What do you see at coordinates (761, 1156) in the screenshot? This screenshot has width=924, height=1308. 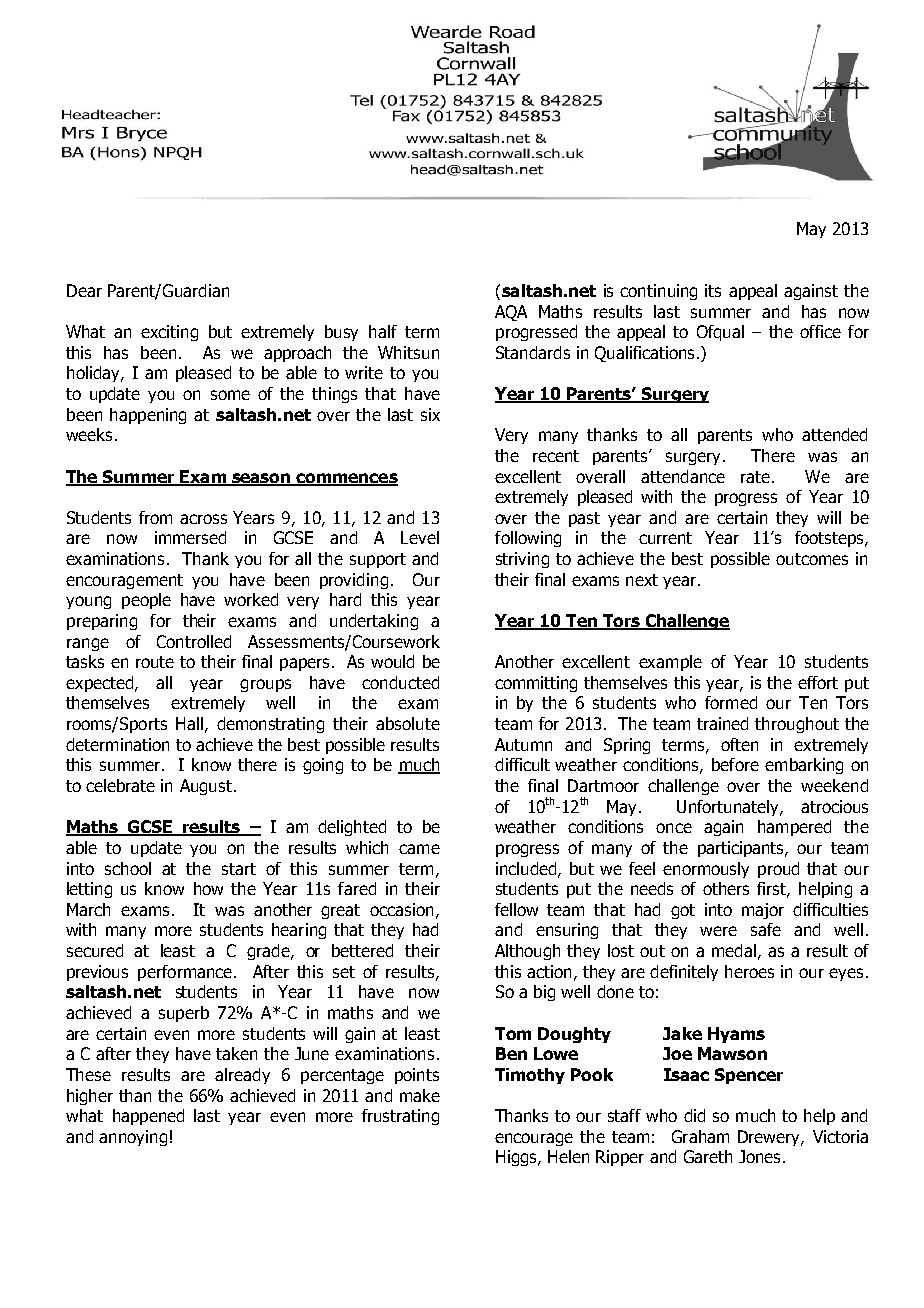 I see `Jones` at bounding box center [761, 1156].
